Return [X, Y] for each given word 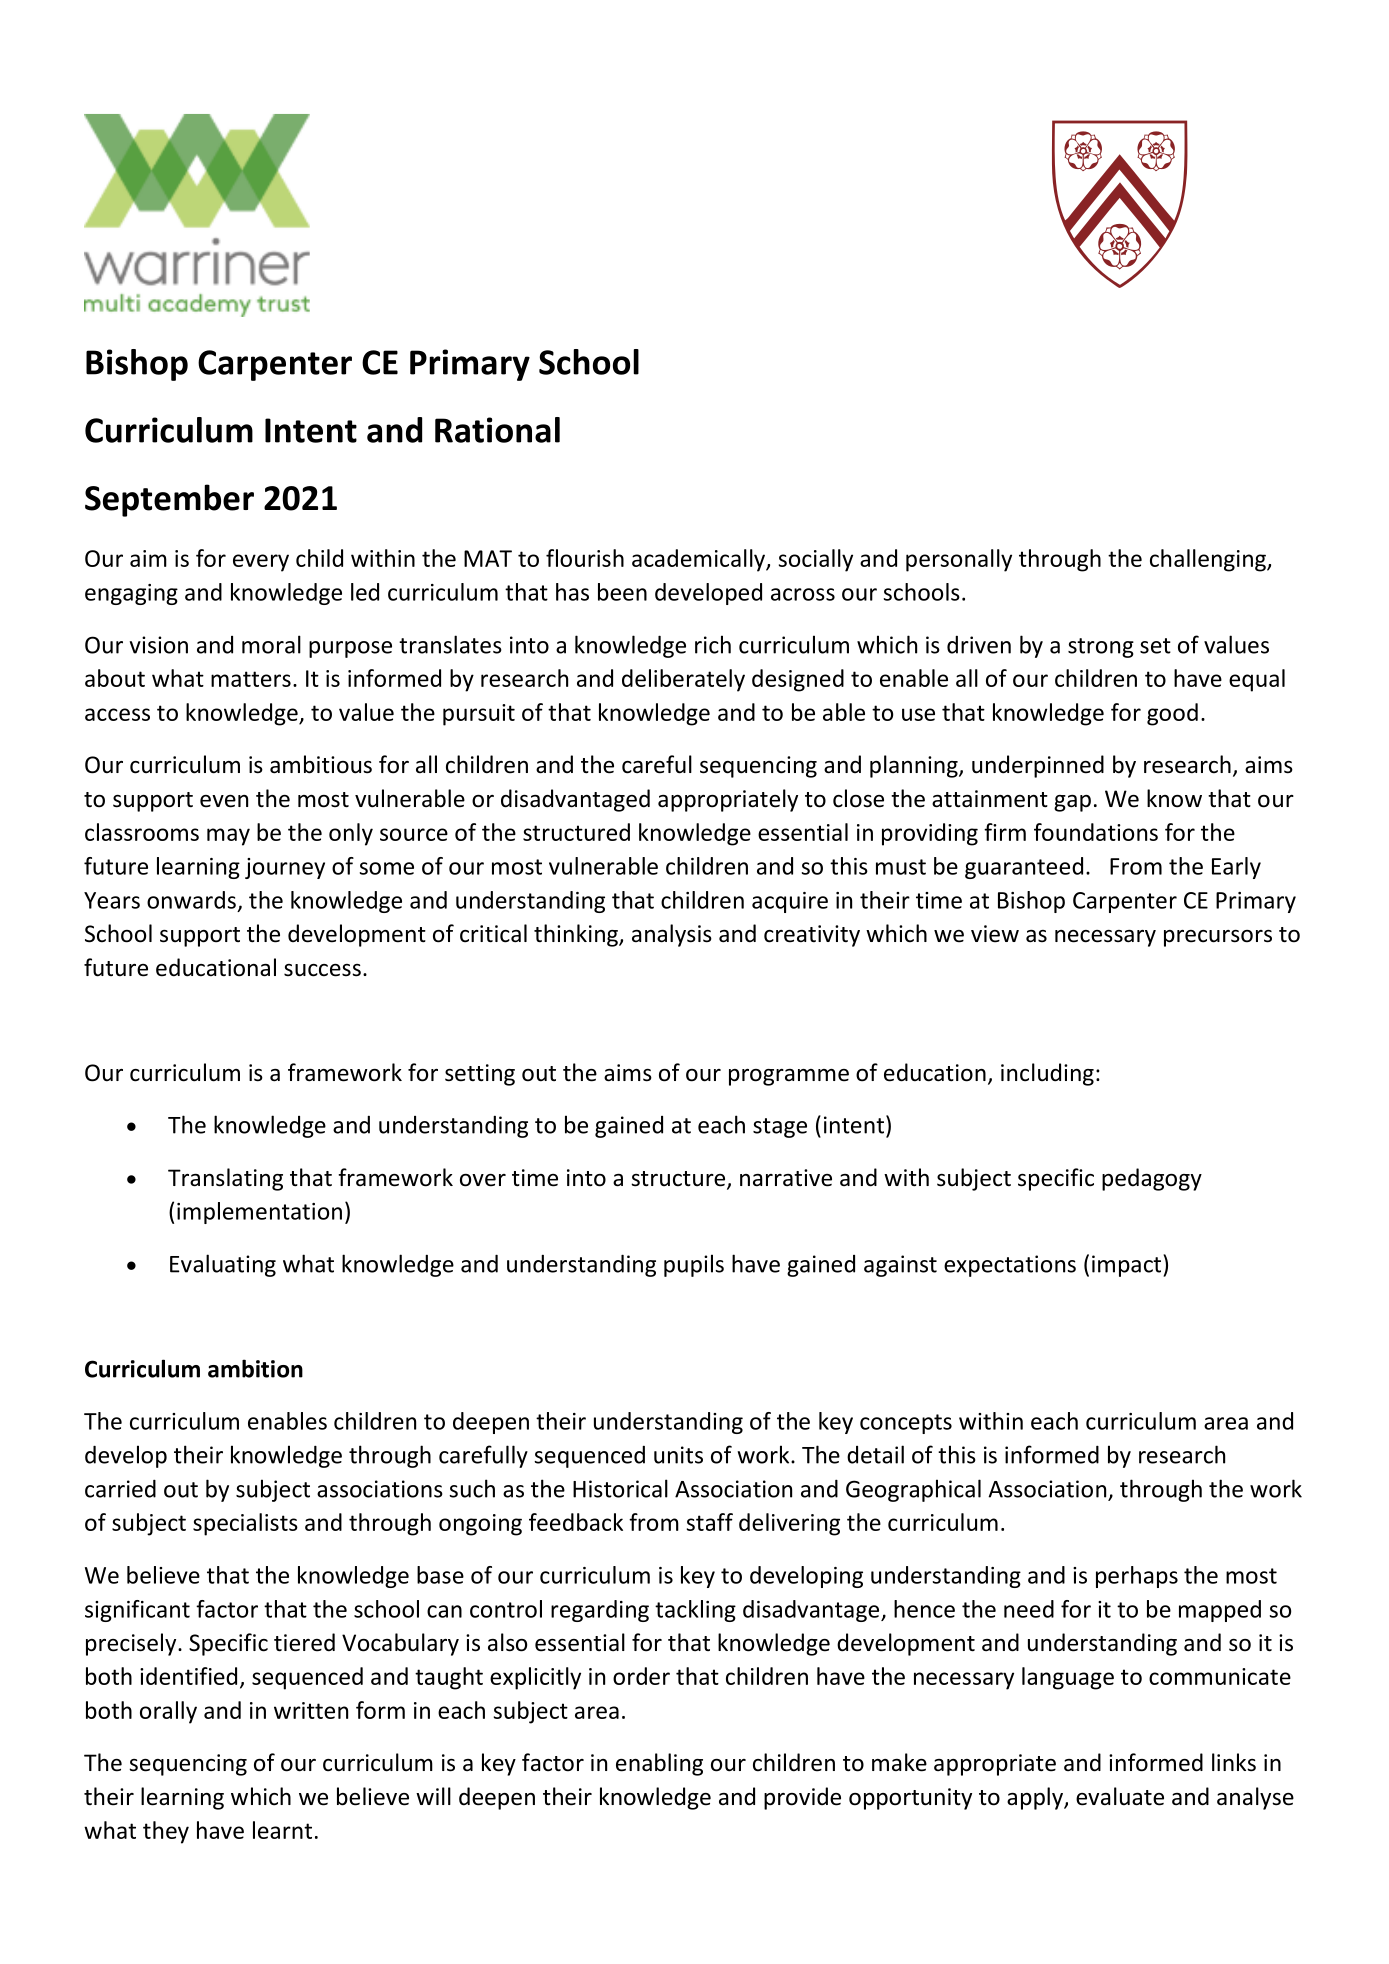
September [169, 500]
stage [780, 1128]
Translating [225, 1179]
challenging [1209, 560]
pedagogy [1152, 1179]
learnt [282, 1830]
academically [699, 560]
